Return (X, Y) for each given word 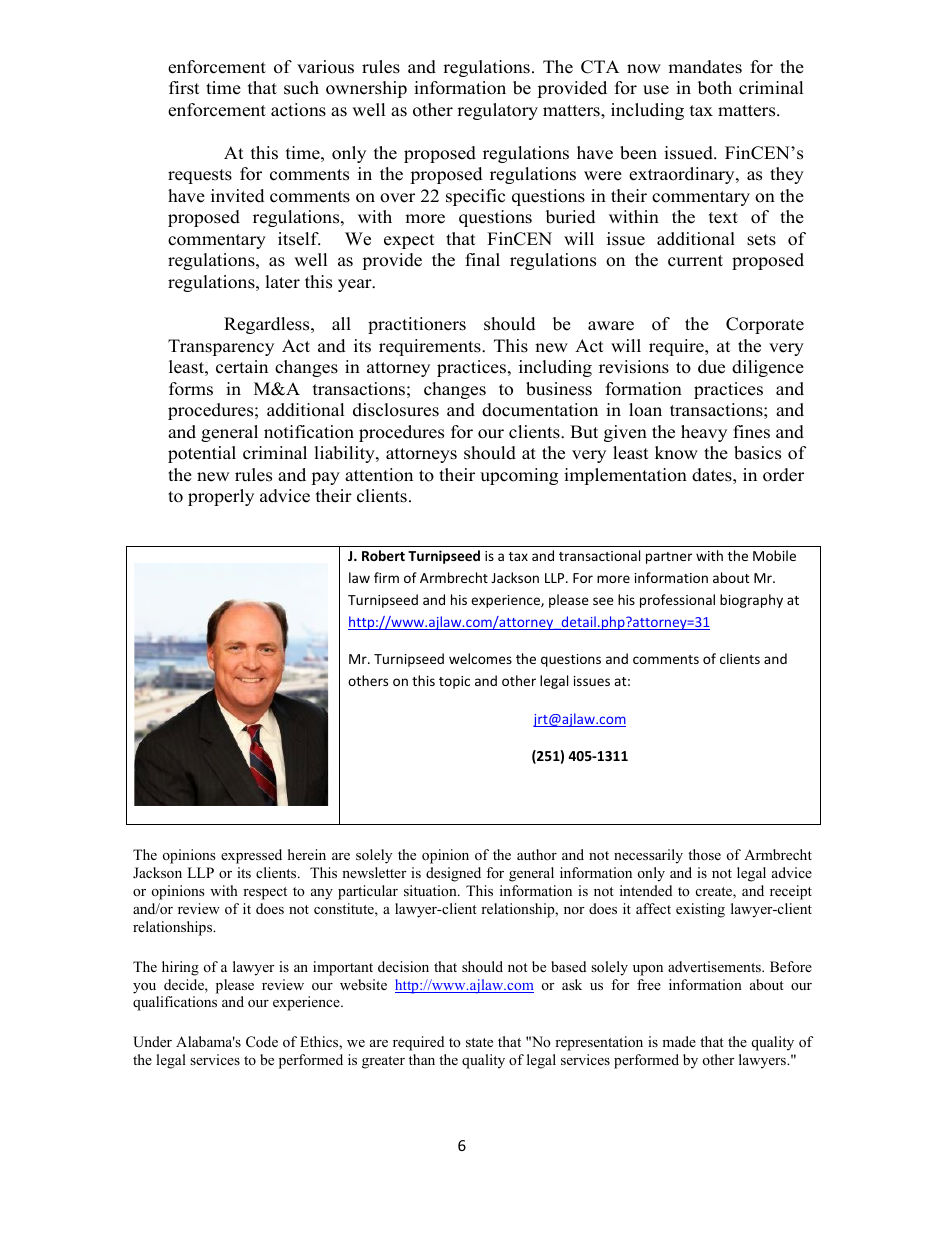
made (679, 1041)
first (184, 88)
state (479, 1042)
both (715, 88)
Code (262, 1042)
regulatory (497, 111)
